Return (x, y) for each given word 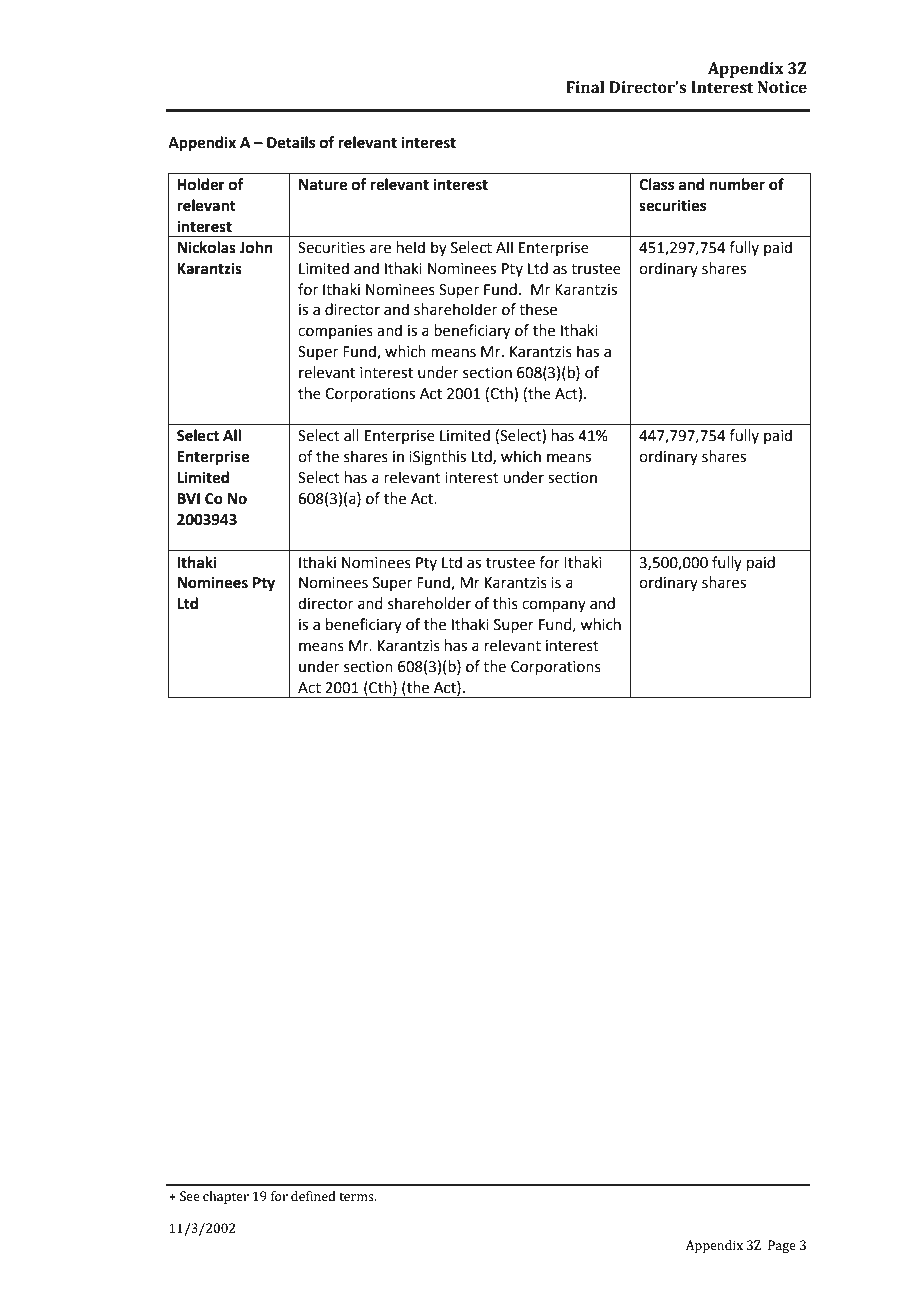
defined (313, 1196)
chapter (226, 1197)
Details (291, 142)
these (538, 309)
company (554, 606)
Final (585, 87)
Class (656, 184)
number (737, 184)
